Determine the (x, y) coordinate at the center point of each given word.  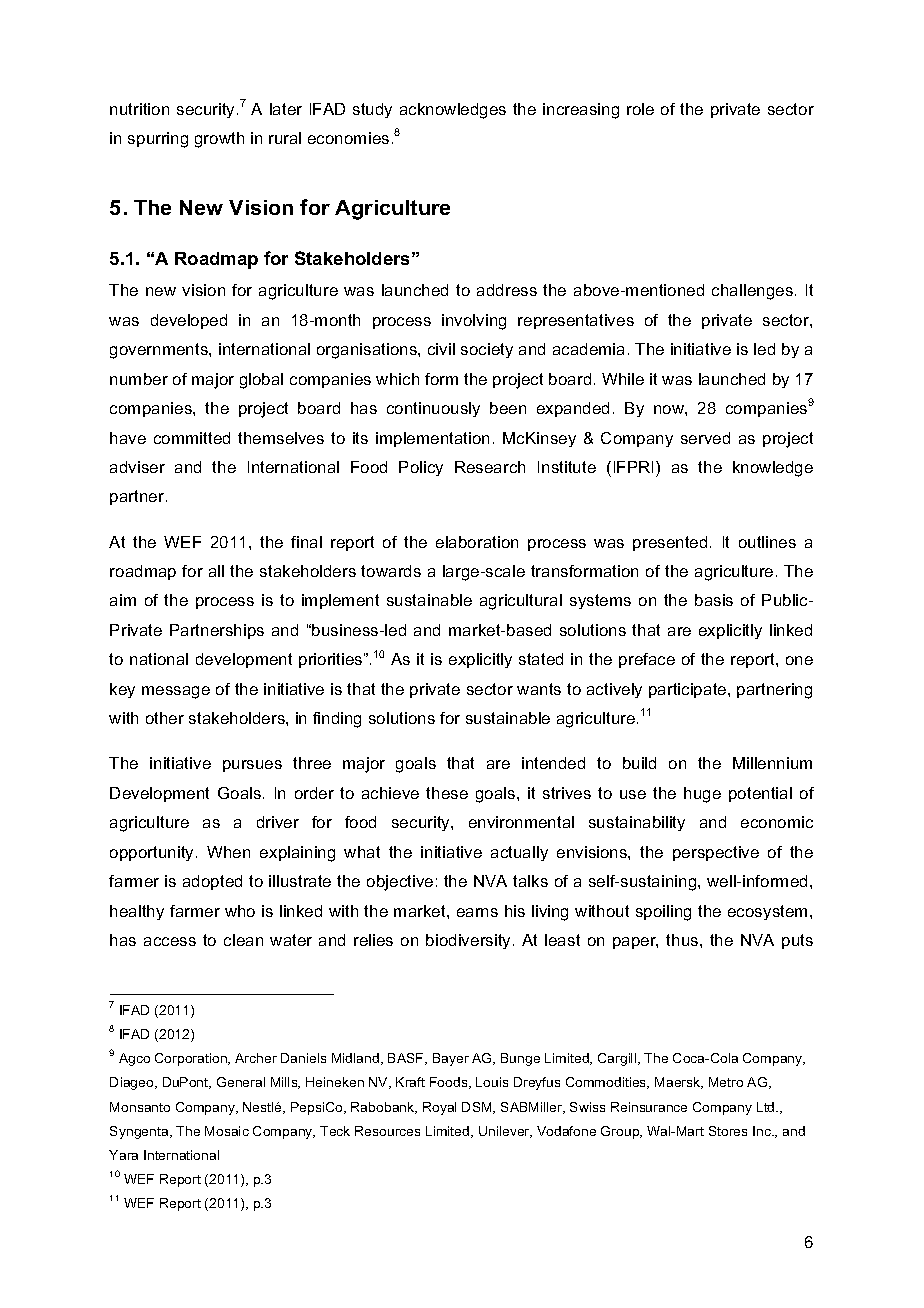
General (241, 1082)
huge (702, 795)
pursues (252, 766)
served (705, 438)
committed (192, 438)
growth (219, 140)
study (372, 110)
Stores (728, 1131)
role (640, 109)
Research (490, 467)
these (447, 793)
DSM (478, 1108)
